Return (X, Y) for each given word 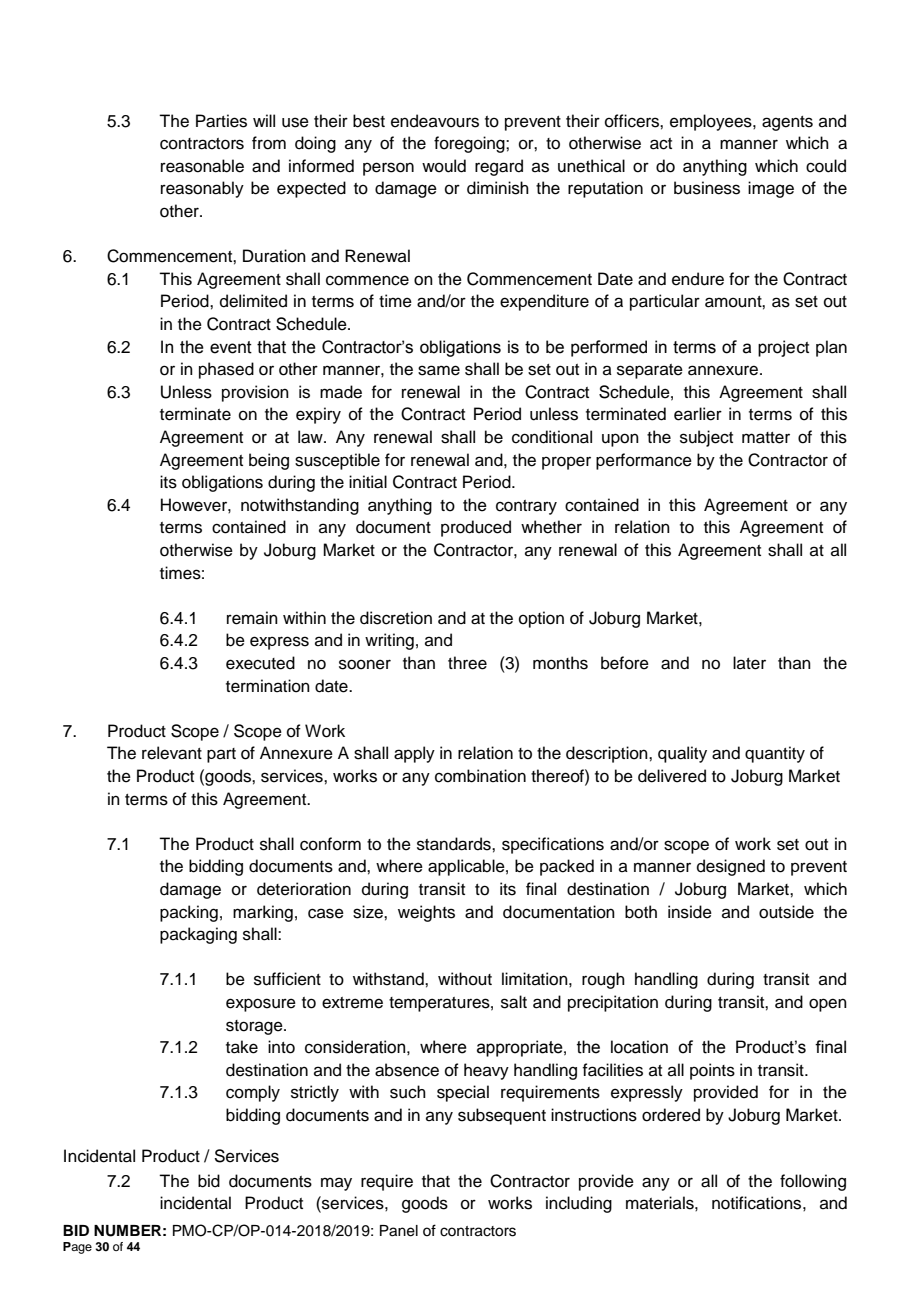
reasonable (202, 166)
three (467, 663)
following (813, 1182)
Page (77, 1248)
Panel (399, 1231)
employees (712, 122)
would (444, 166)
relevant (172, 753)
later (749, 663)
